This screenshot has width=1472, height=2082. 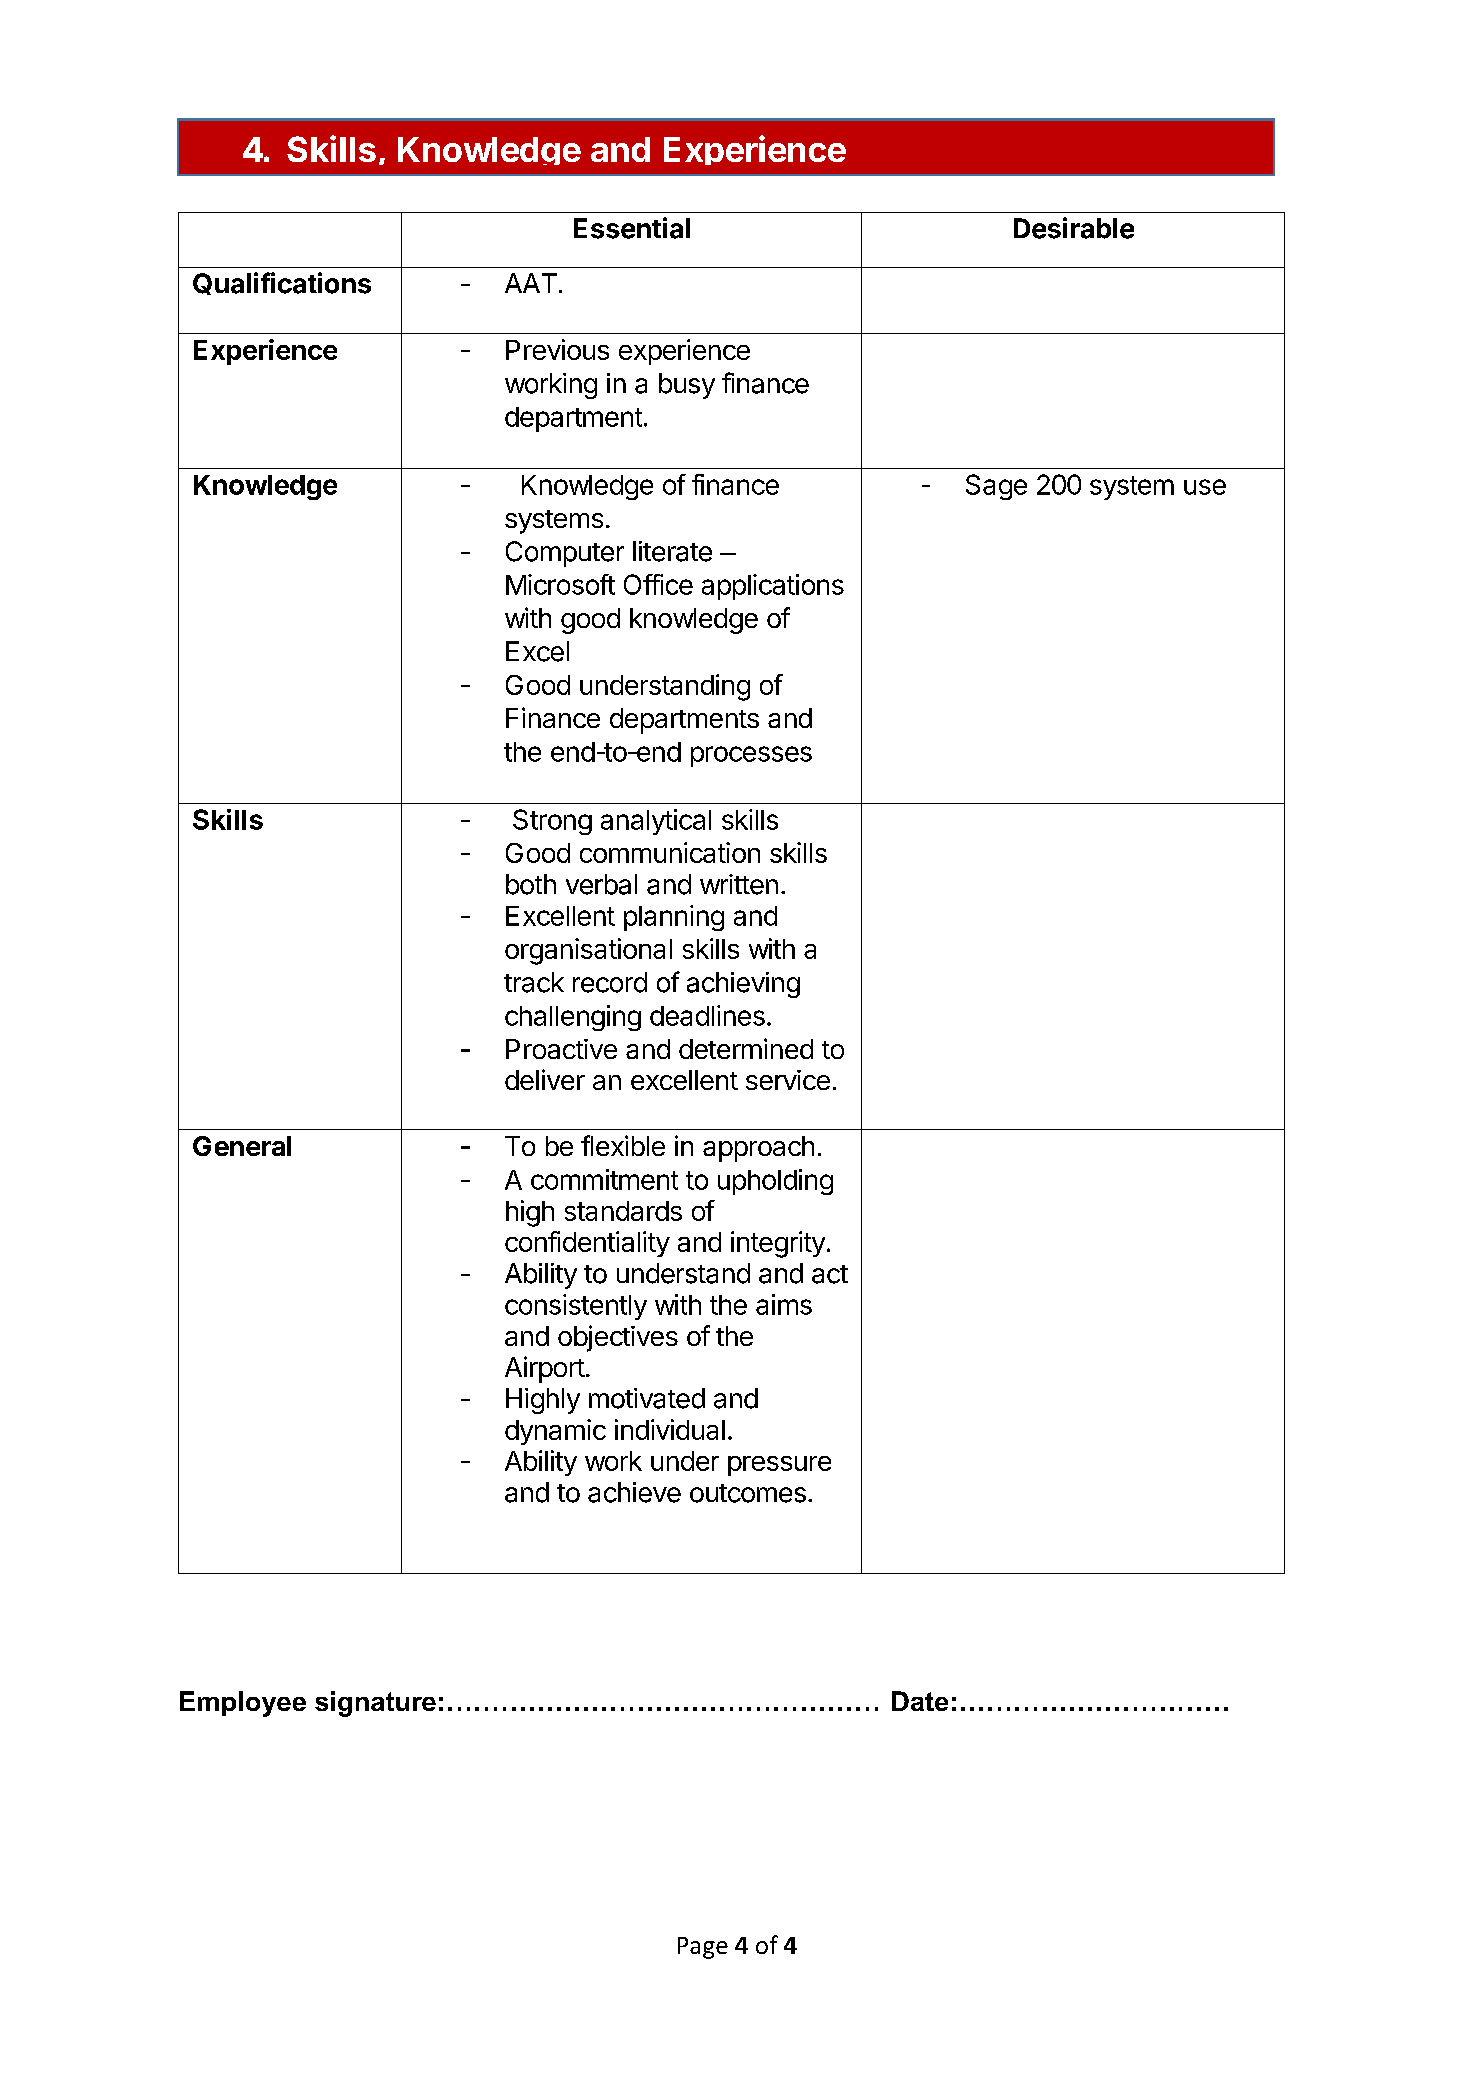 What do you see at coordinates (632, 228) in the screenshot?
I see `Essential` at bounding box center [632, 228].
